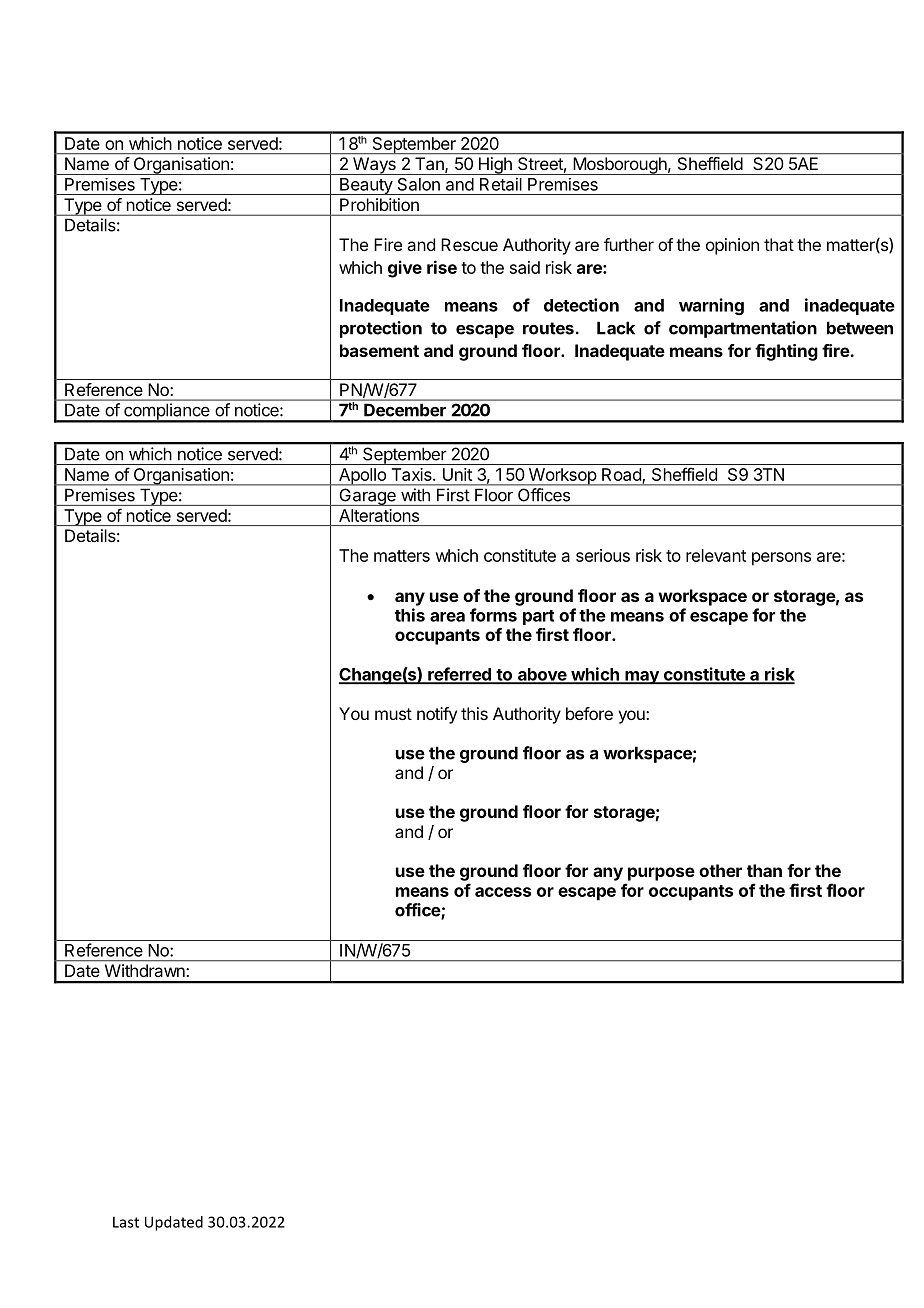 This screenshot has width=924, height=1308. What do you see at coordinates (459, 675) in the screenshot?
I see `referred` at bounding box center [459, 675].
